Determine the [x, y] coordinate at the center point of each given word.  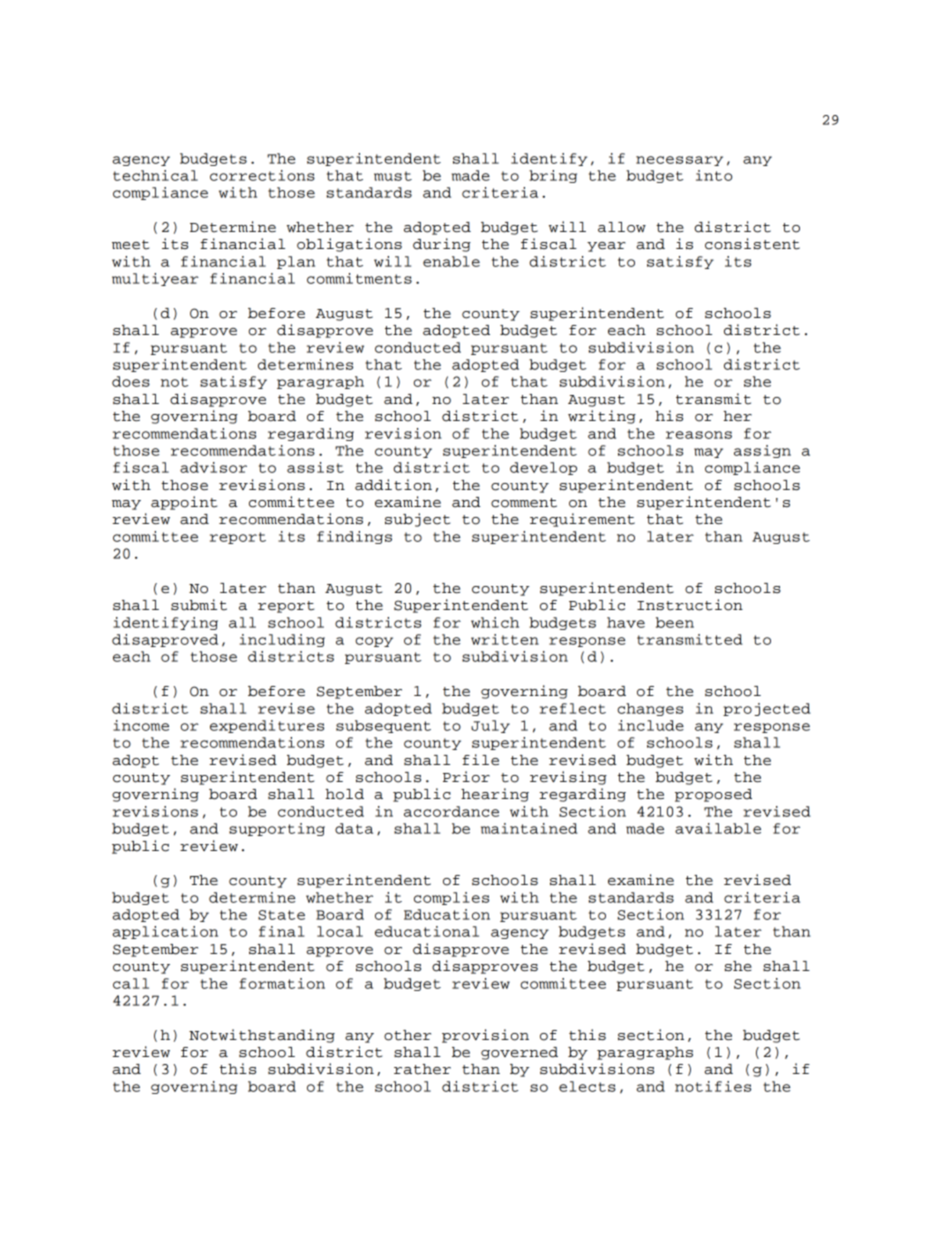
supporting [277, 829]
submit [199, 605]
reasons [699, 435]
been [675, 622]
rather [422, 1069]
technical [155, 175]
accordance [451, 811]
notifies [713, 1086]
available [718, 828]
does [131, 381]
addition [393, 485]
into [714, 175]
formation [282, 983]
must [393, 176]
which [495, 622]
